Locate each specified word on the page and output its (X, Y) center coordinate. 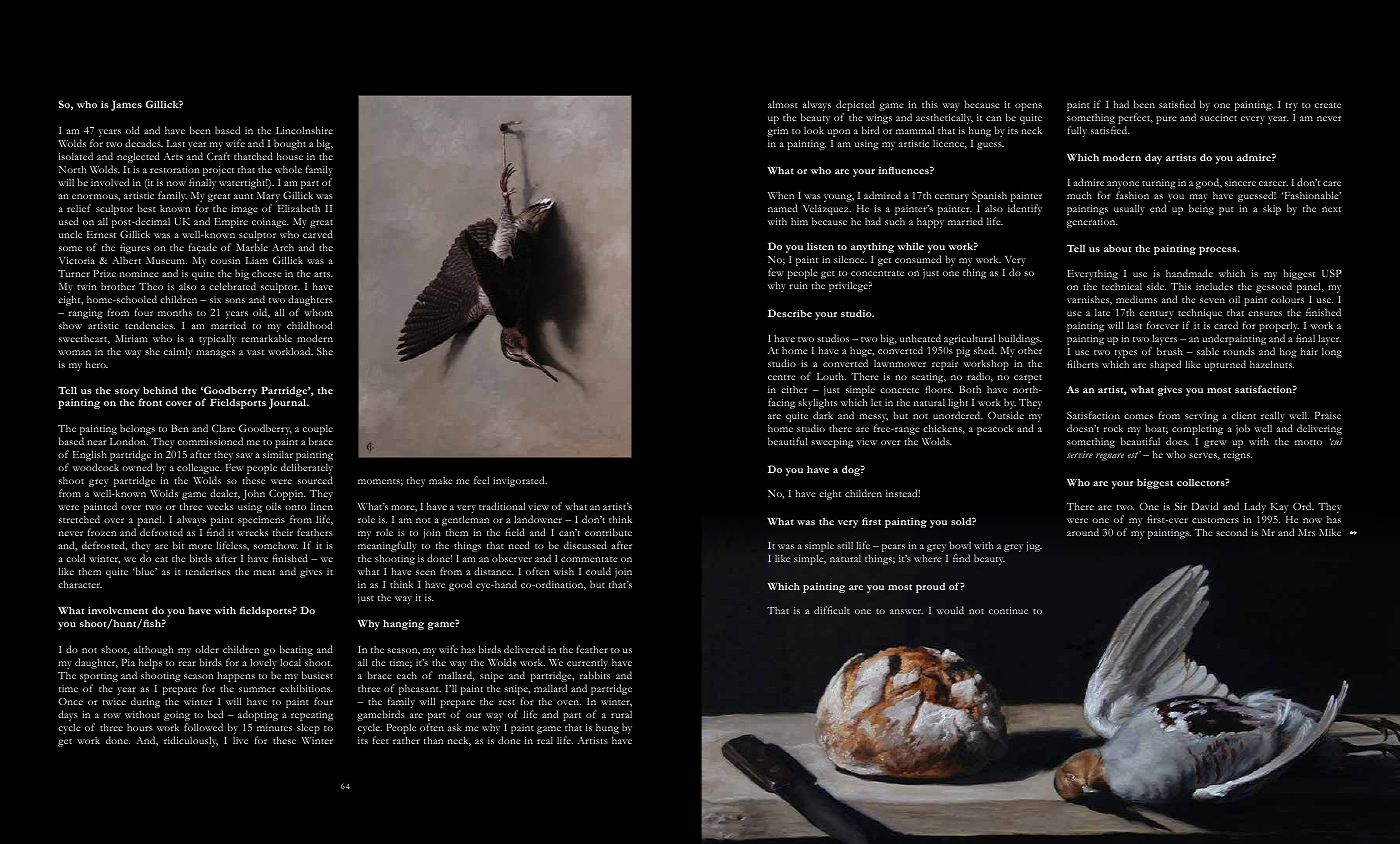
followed (203, 727)
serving (1201, 418)
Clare (223, 428)
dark (823, 415)
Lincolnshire (304, 130)
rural (621, 714)
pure (1166, 120)
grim (777, 132)
